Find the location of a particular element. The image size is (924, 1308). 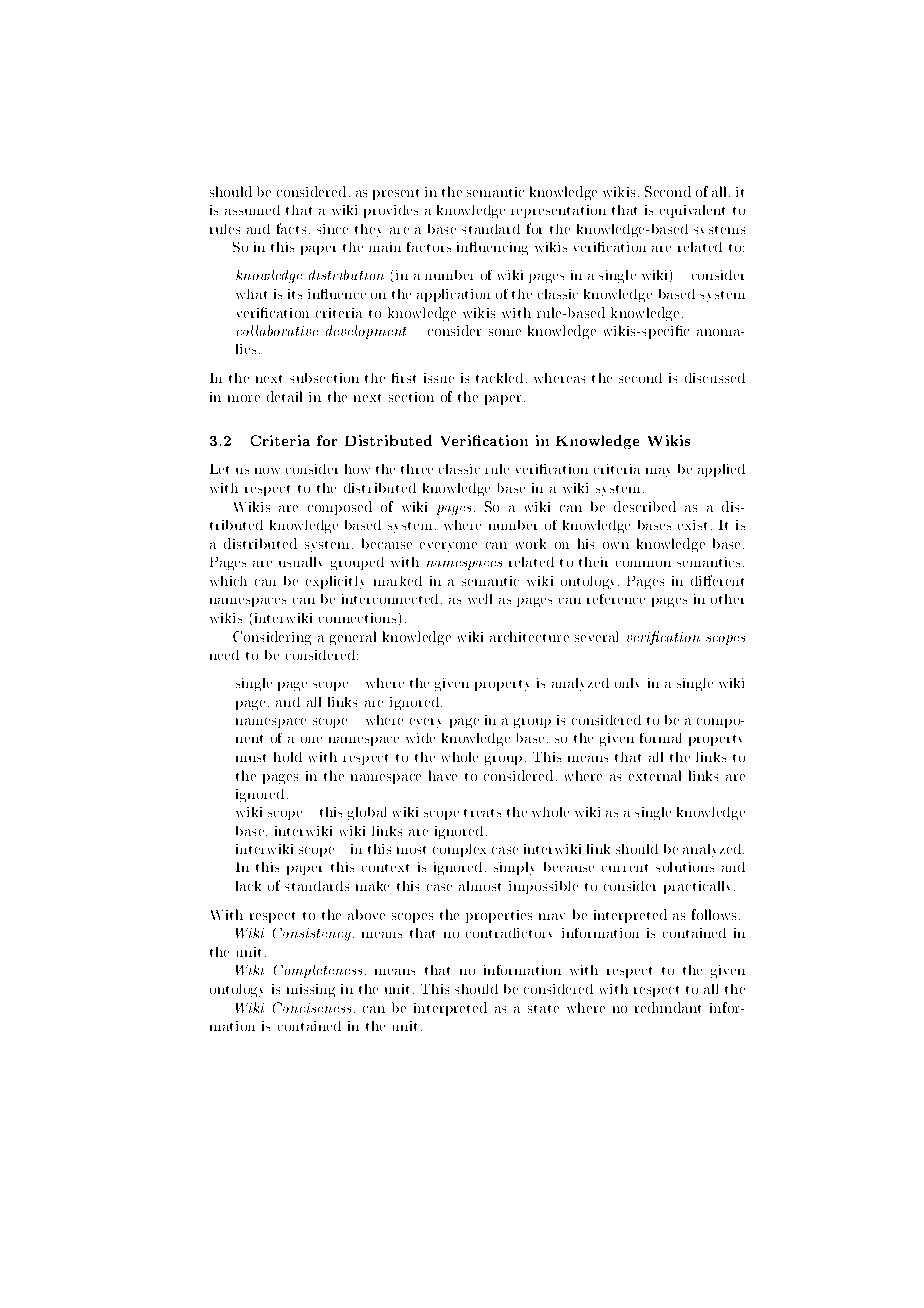

treats is located at coordinates (482, 813).
